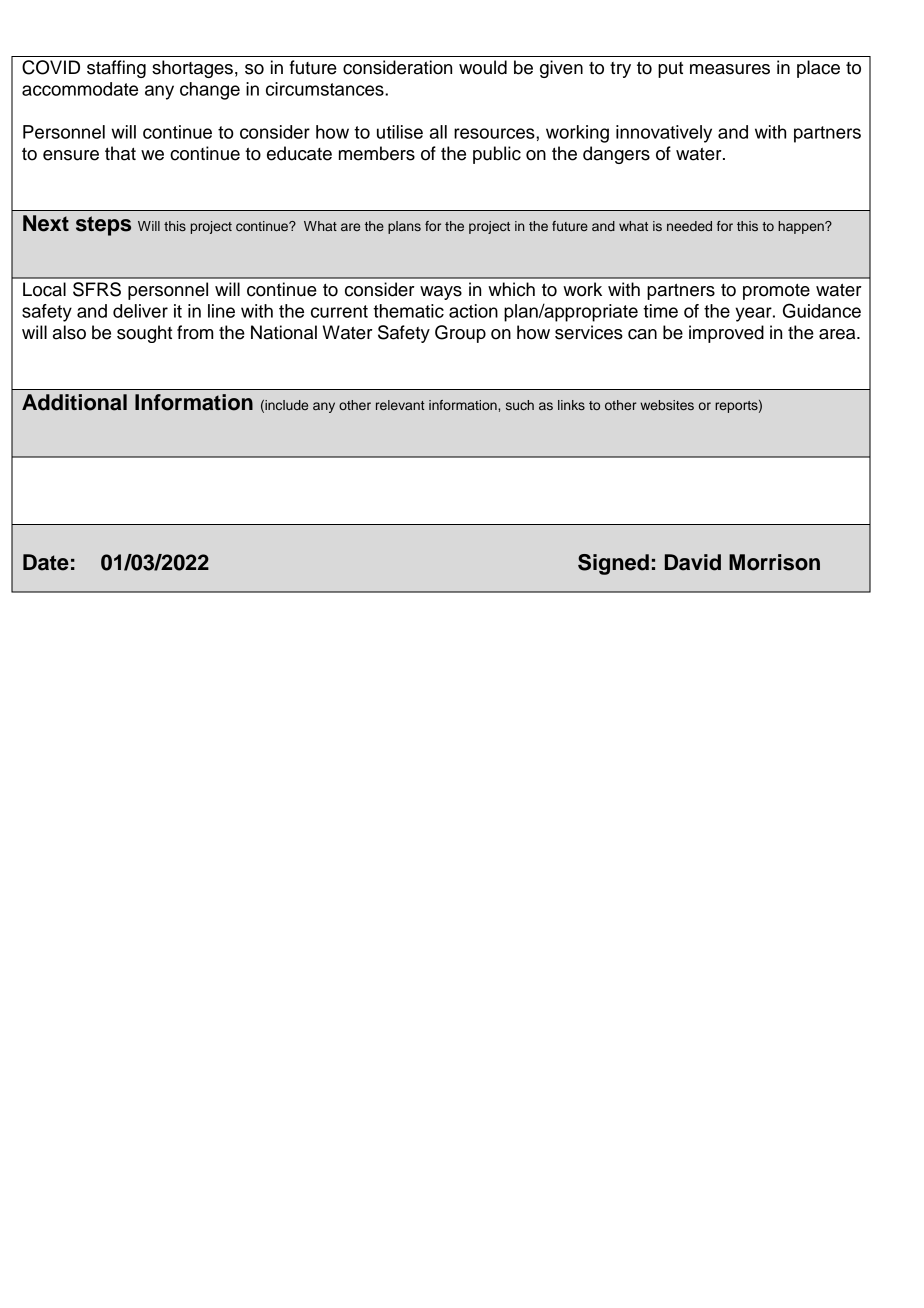 This image has height=1308, width=924. What do you see at coordinates (616, 155) in the image?
I see `dangers` at bounding box center [616, 155].
